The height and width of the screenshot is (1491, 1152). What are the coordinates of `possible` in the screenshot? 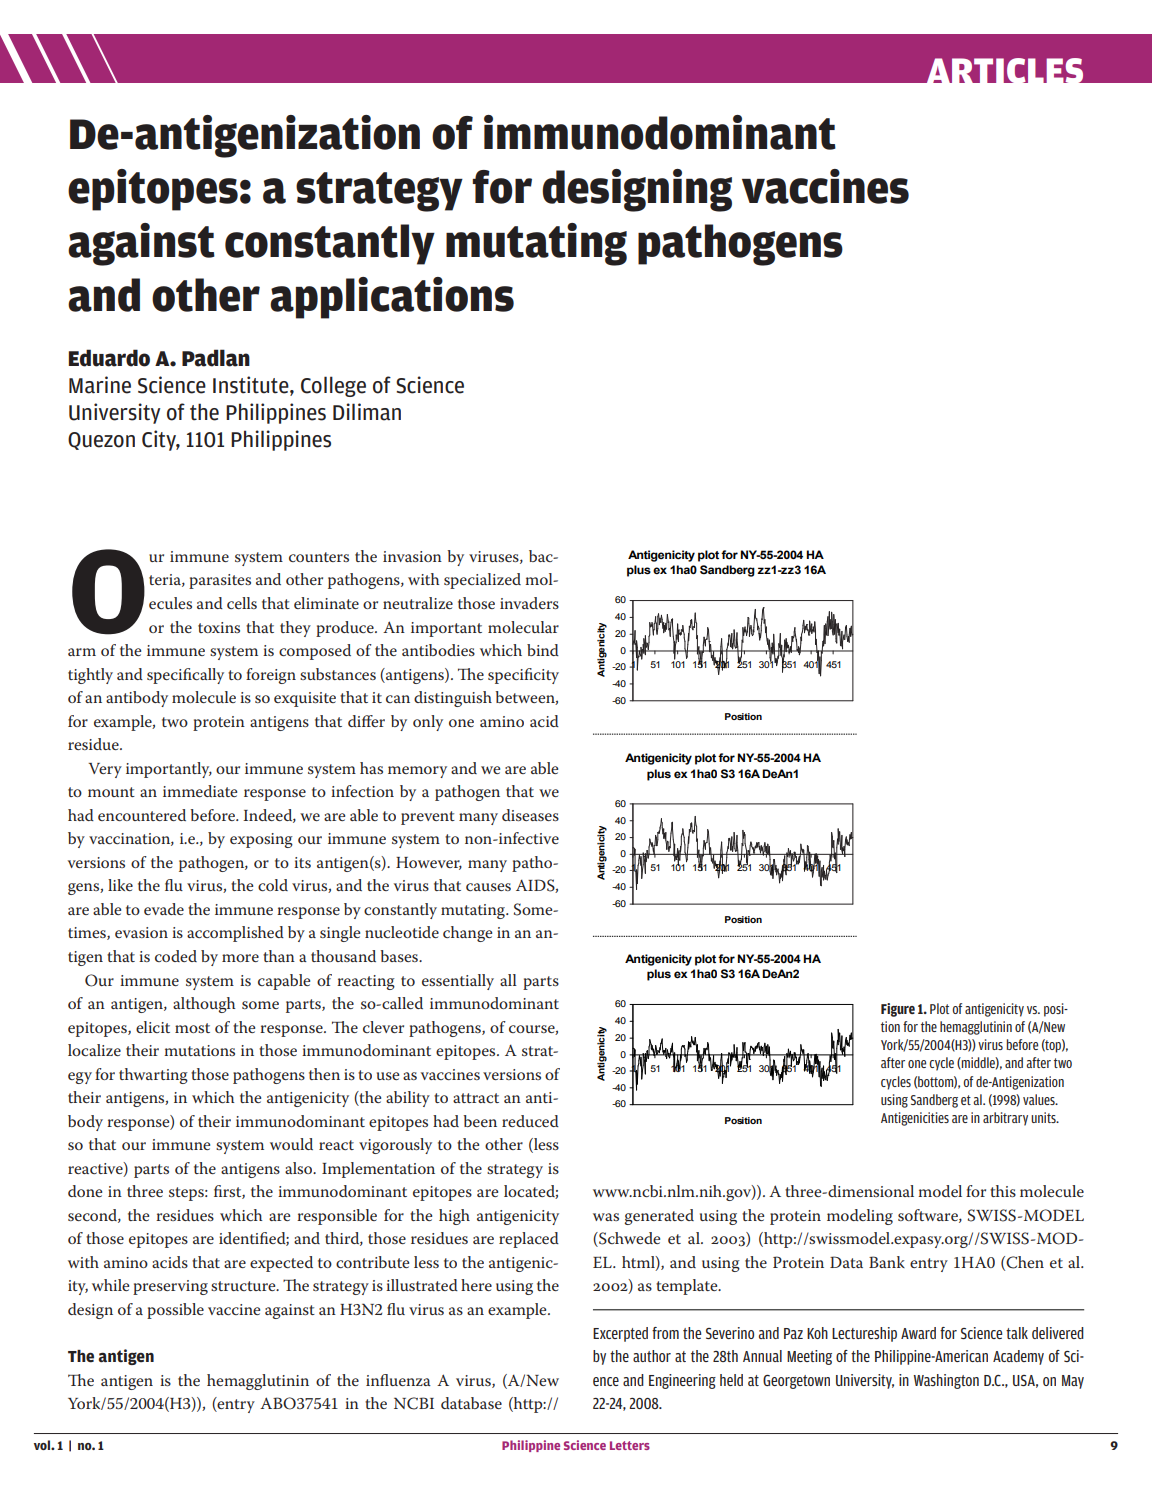 It's located at (175, 1311).
